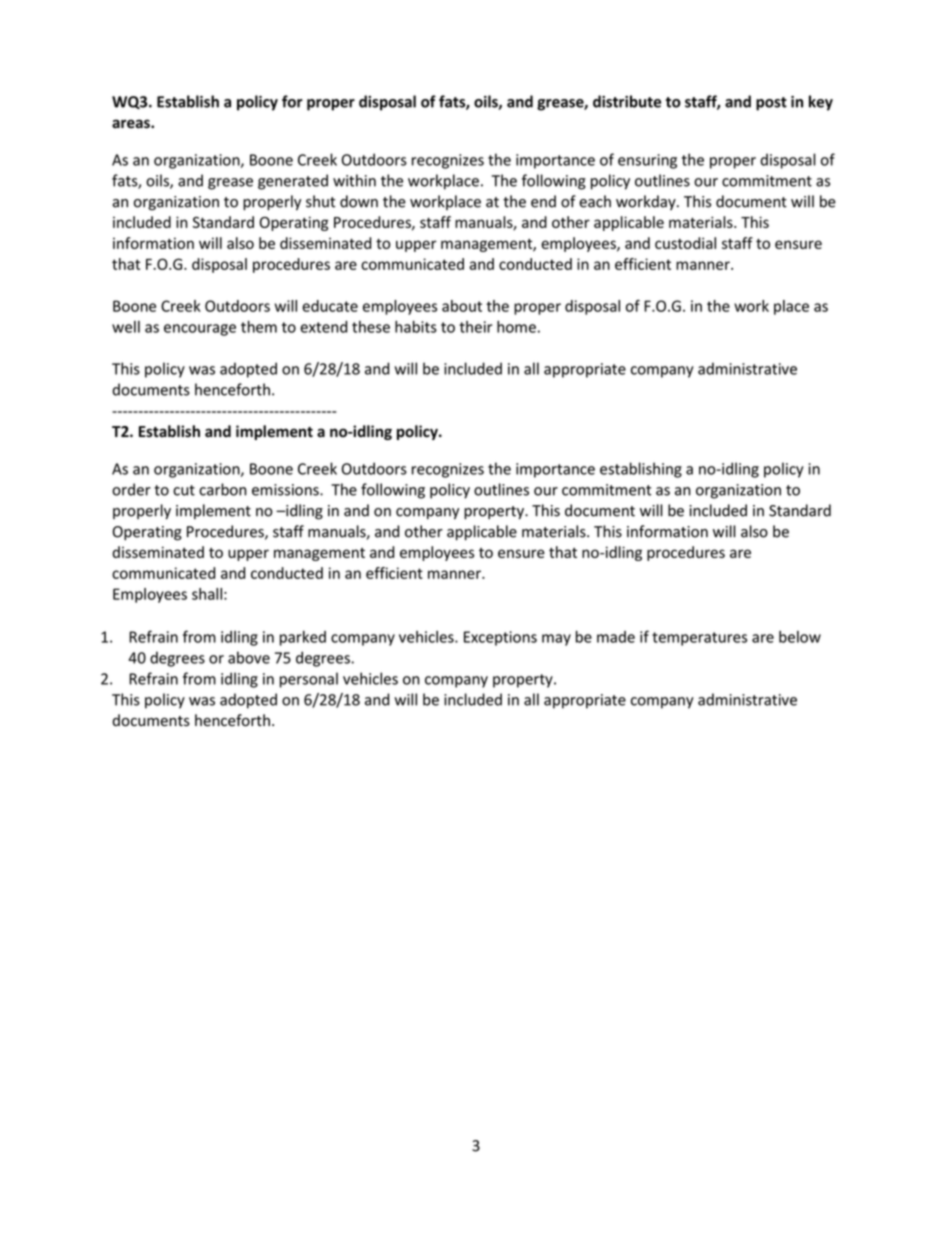 This page has height=1233, width=952. What do you see at coordinates (627, 101) in the page?
I see `distribute` at bounding box center [627, 101].
